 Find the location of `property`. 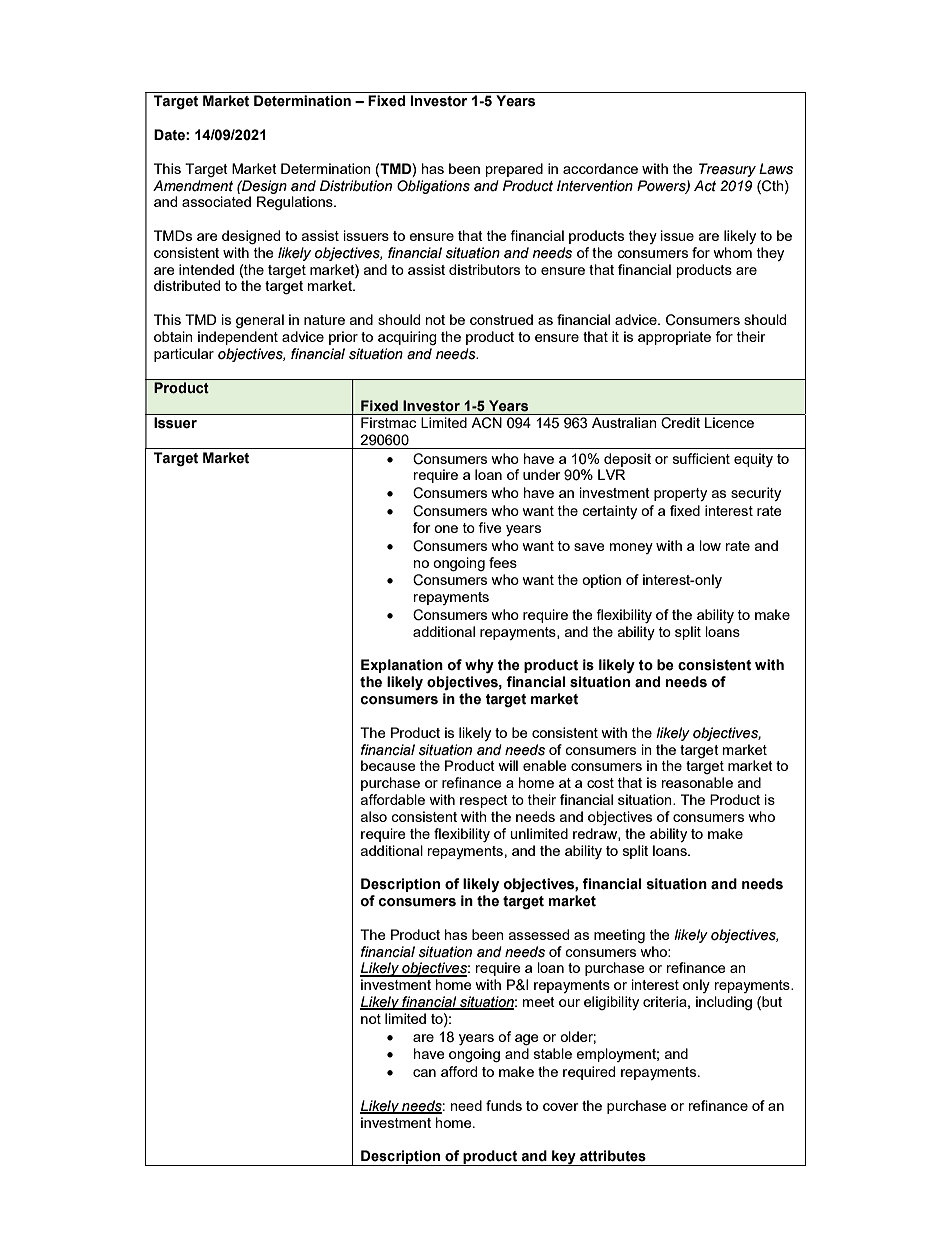

property is located at coordinates (680, 494).
